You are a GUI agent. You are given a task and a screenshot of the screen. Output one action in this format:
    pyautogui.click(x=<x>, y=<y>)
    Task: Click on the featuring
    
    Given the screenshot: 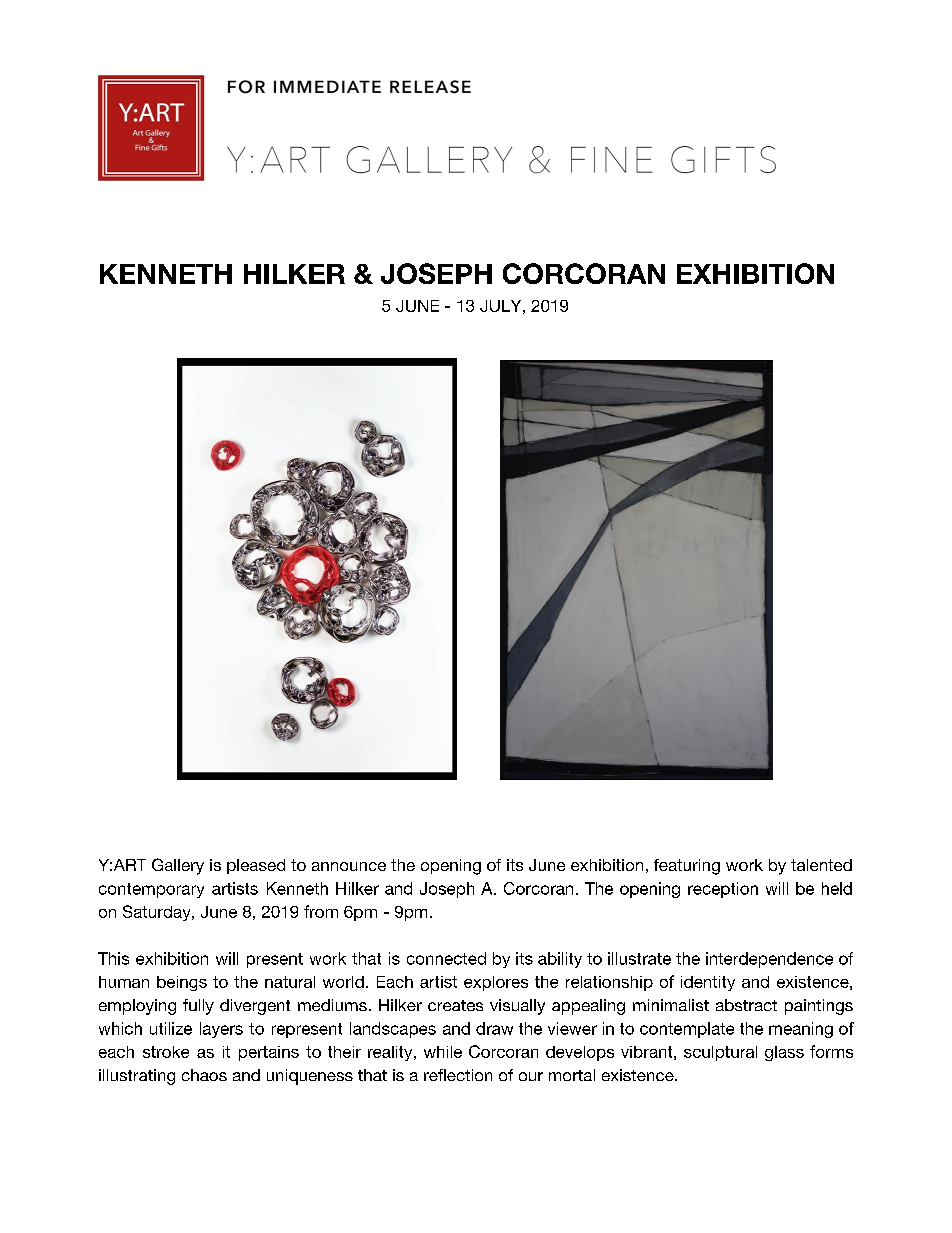 What is the action you would take?
    pyautogui.click(x=687, y=867)
